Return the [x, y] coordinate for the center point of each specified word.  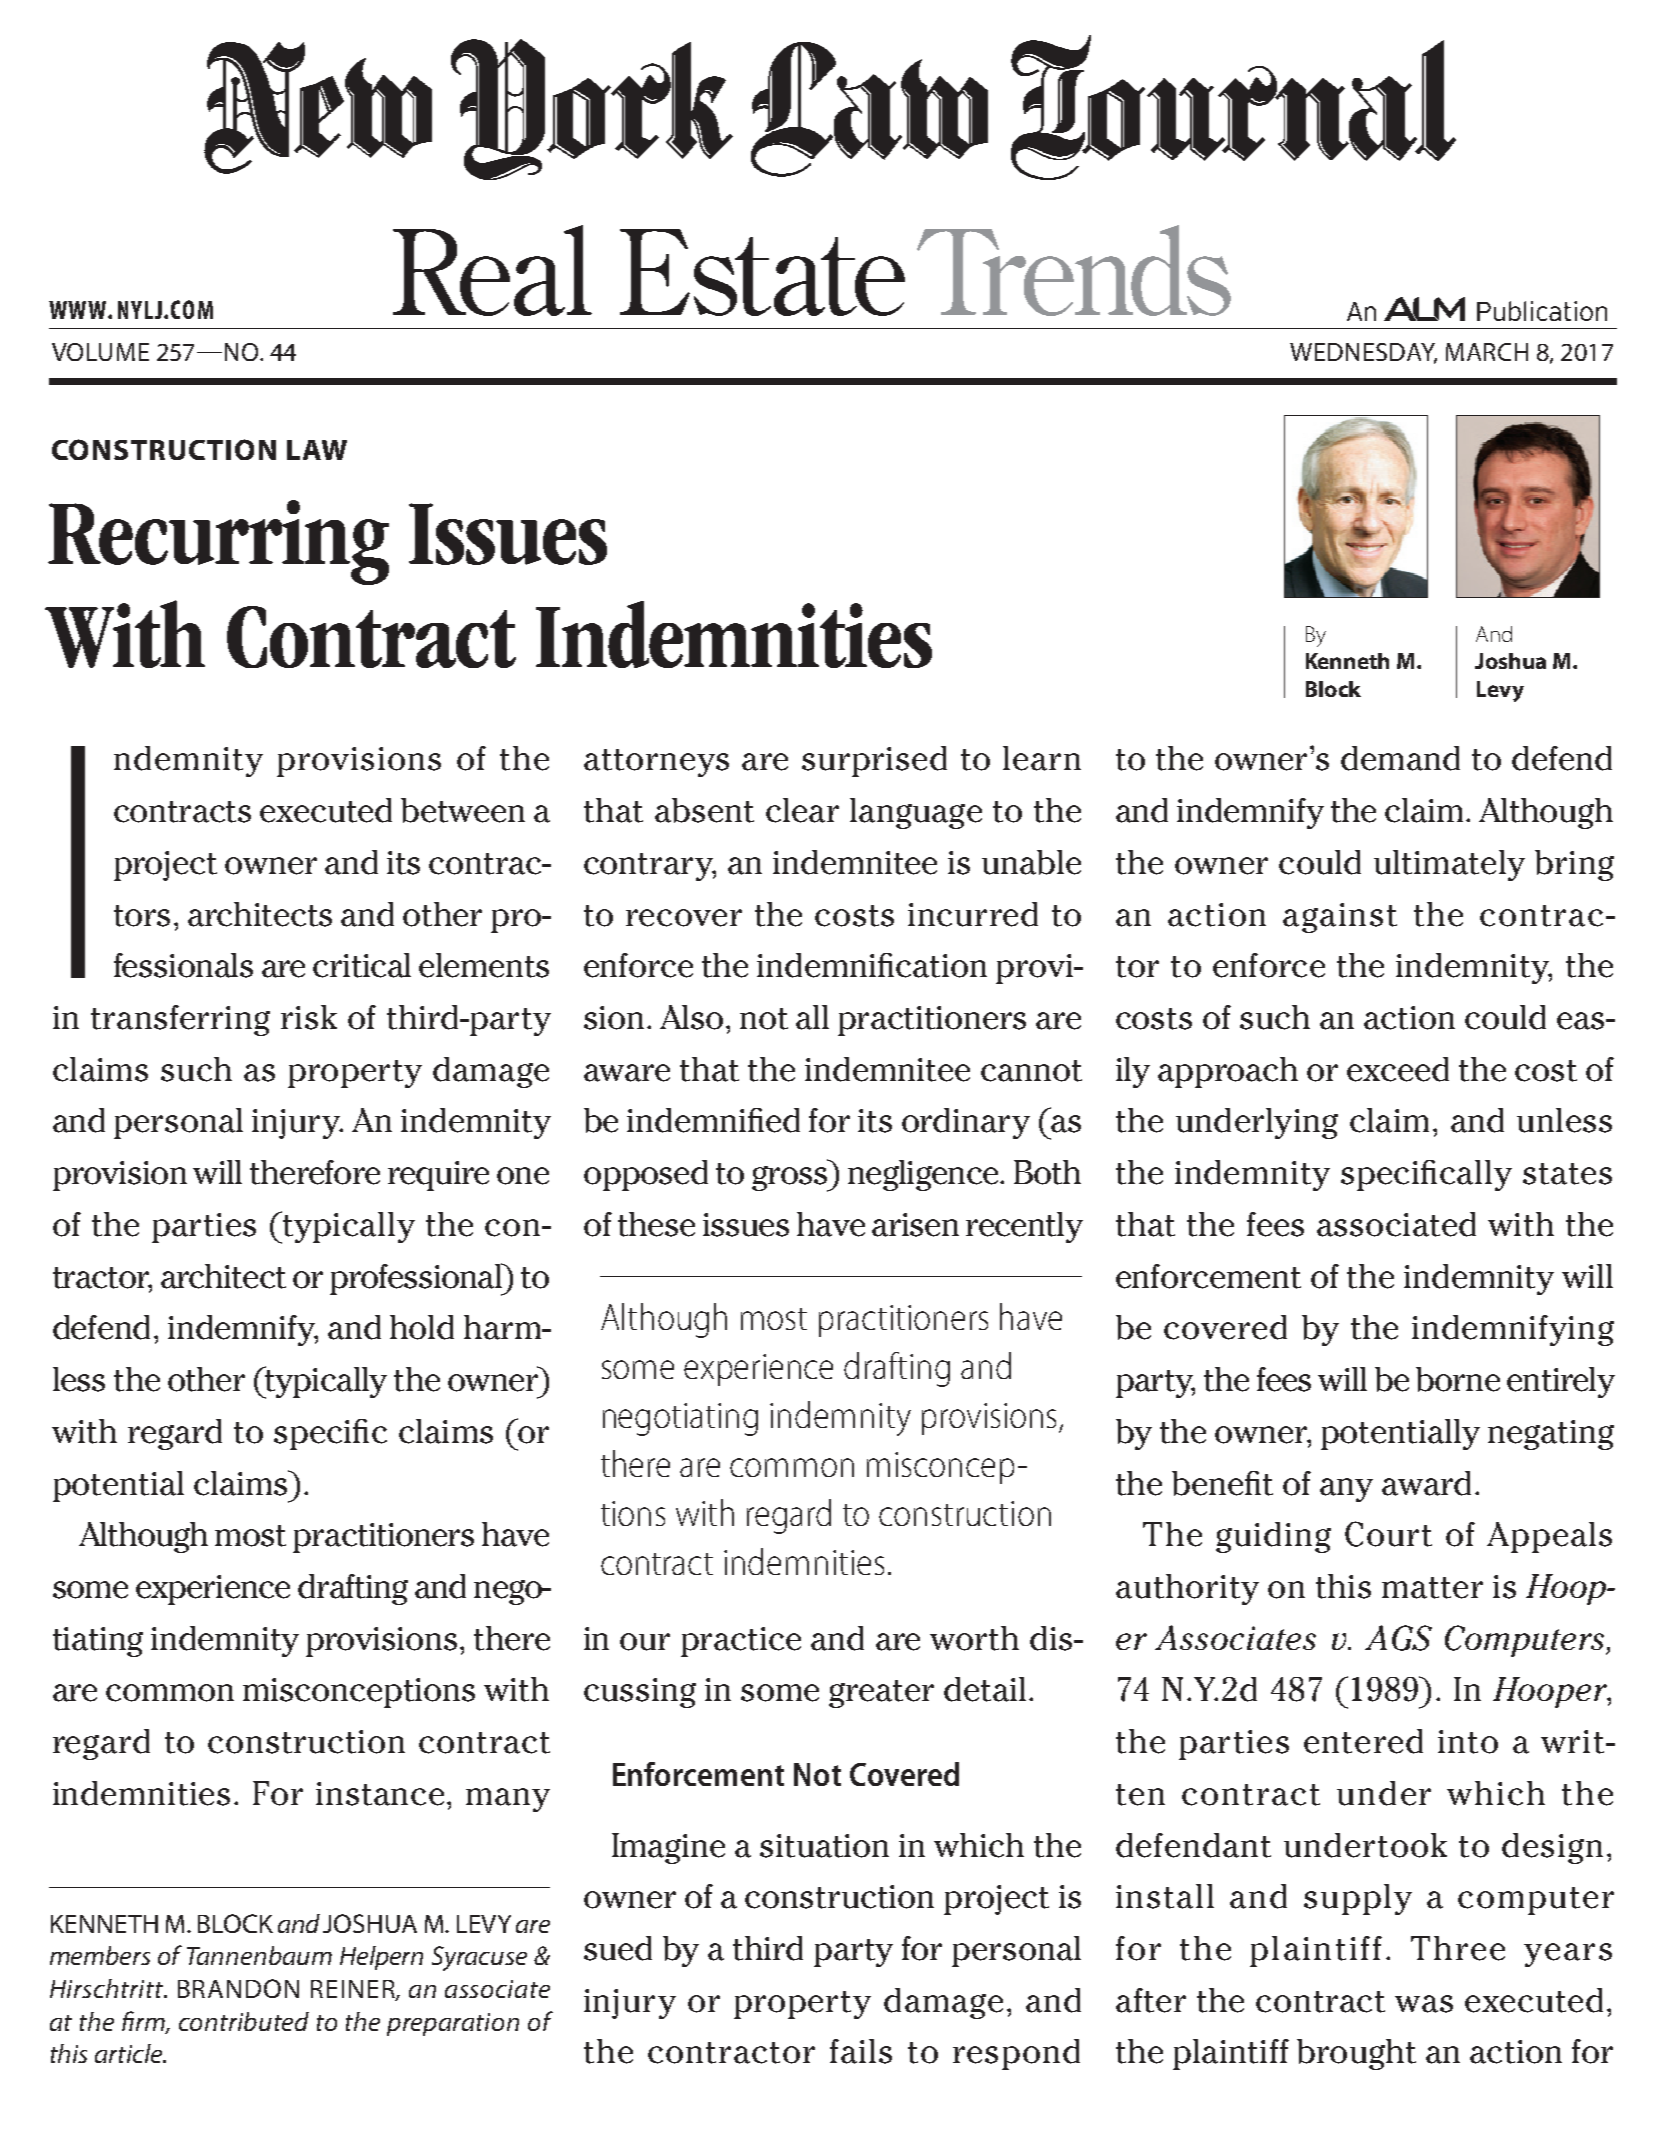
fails [861, 2051]
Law [317, 450]
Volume [100, 352]
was [1424, 2004]
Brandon [238, 1988]
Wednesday [1363, 353]
